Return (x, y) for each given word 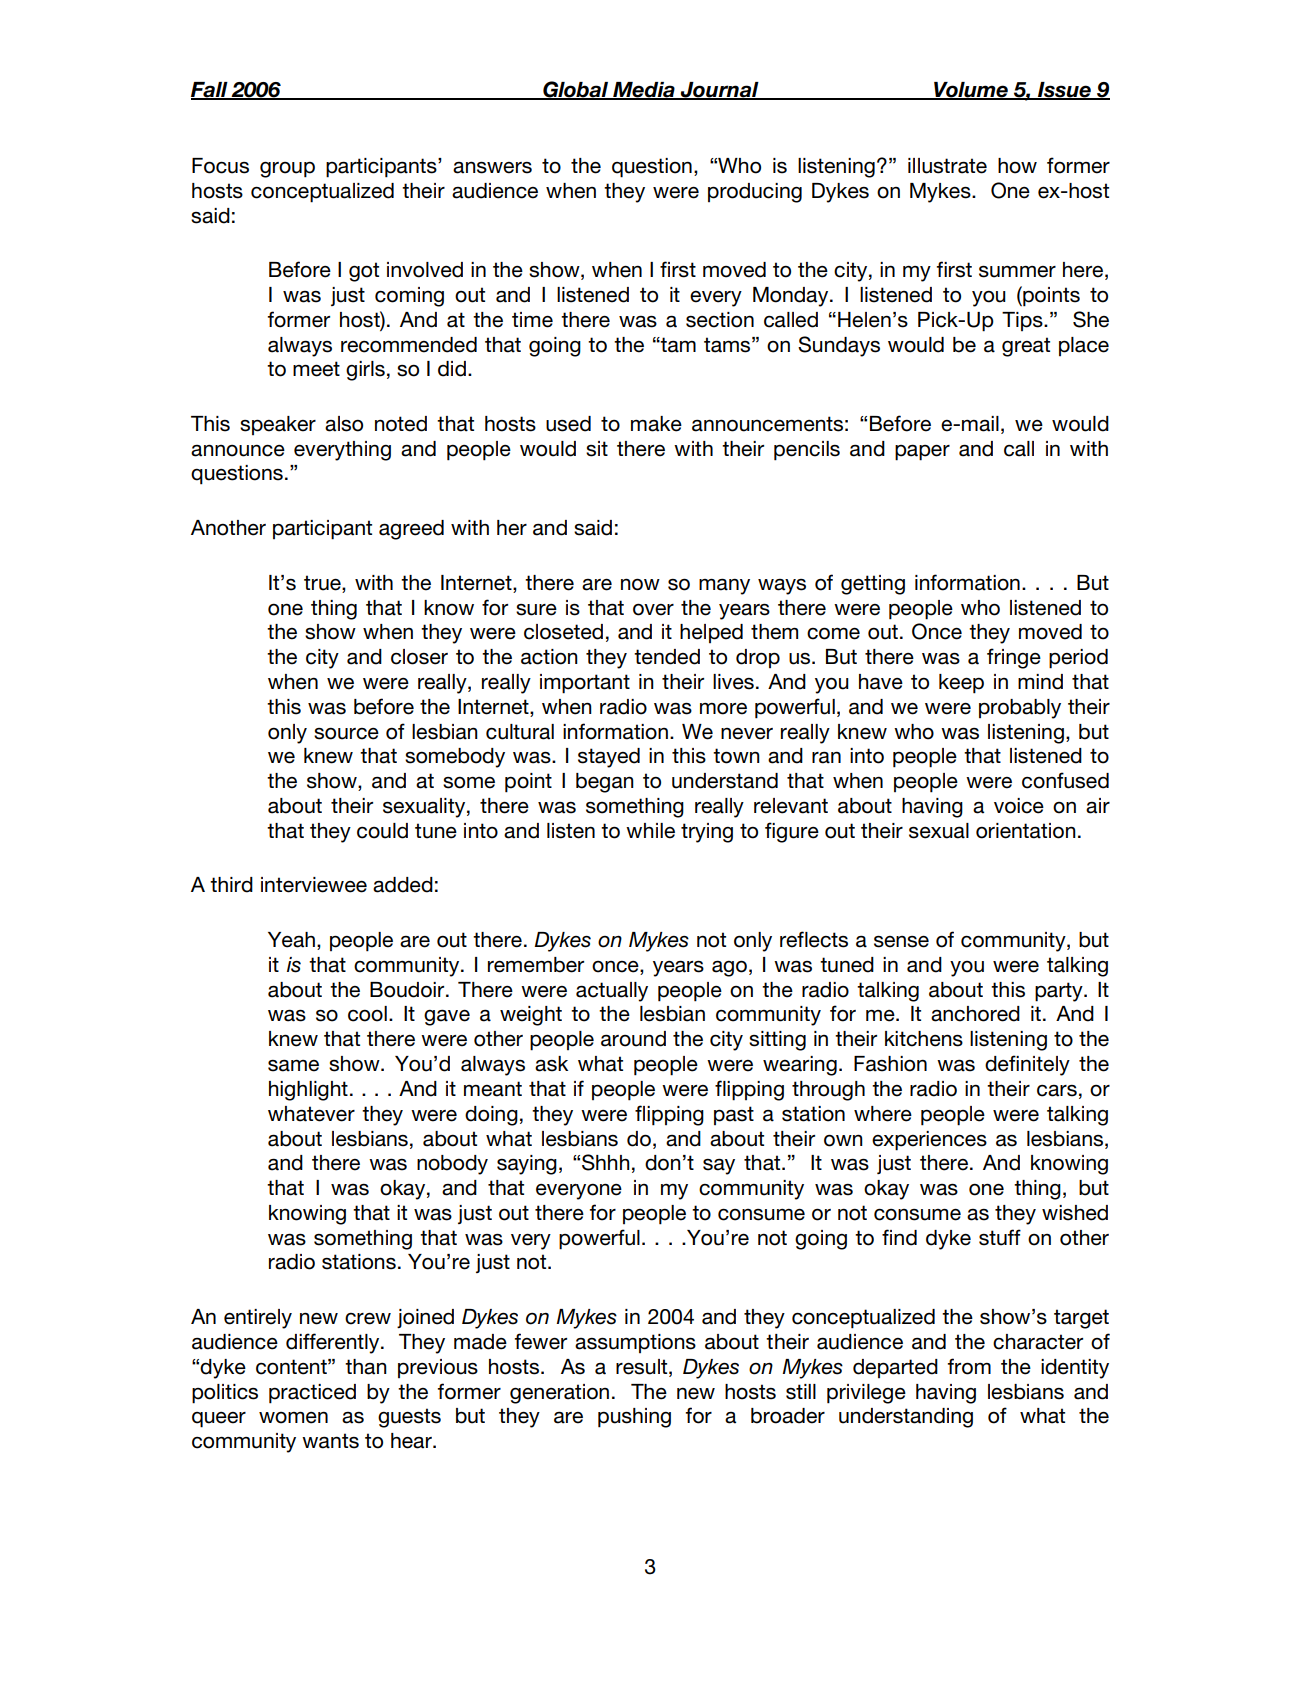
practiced (312, 1394)
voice (1019, 806)
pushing (634, 1418)
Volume (971, 91)
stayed (609, 758)
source (346, 734)
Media (644, 91)
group (287, 170)
